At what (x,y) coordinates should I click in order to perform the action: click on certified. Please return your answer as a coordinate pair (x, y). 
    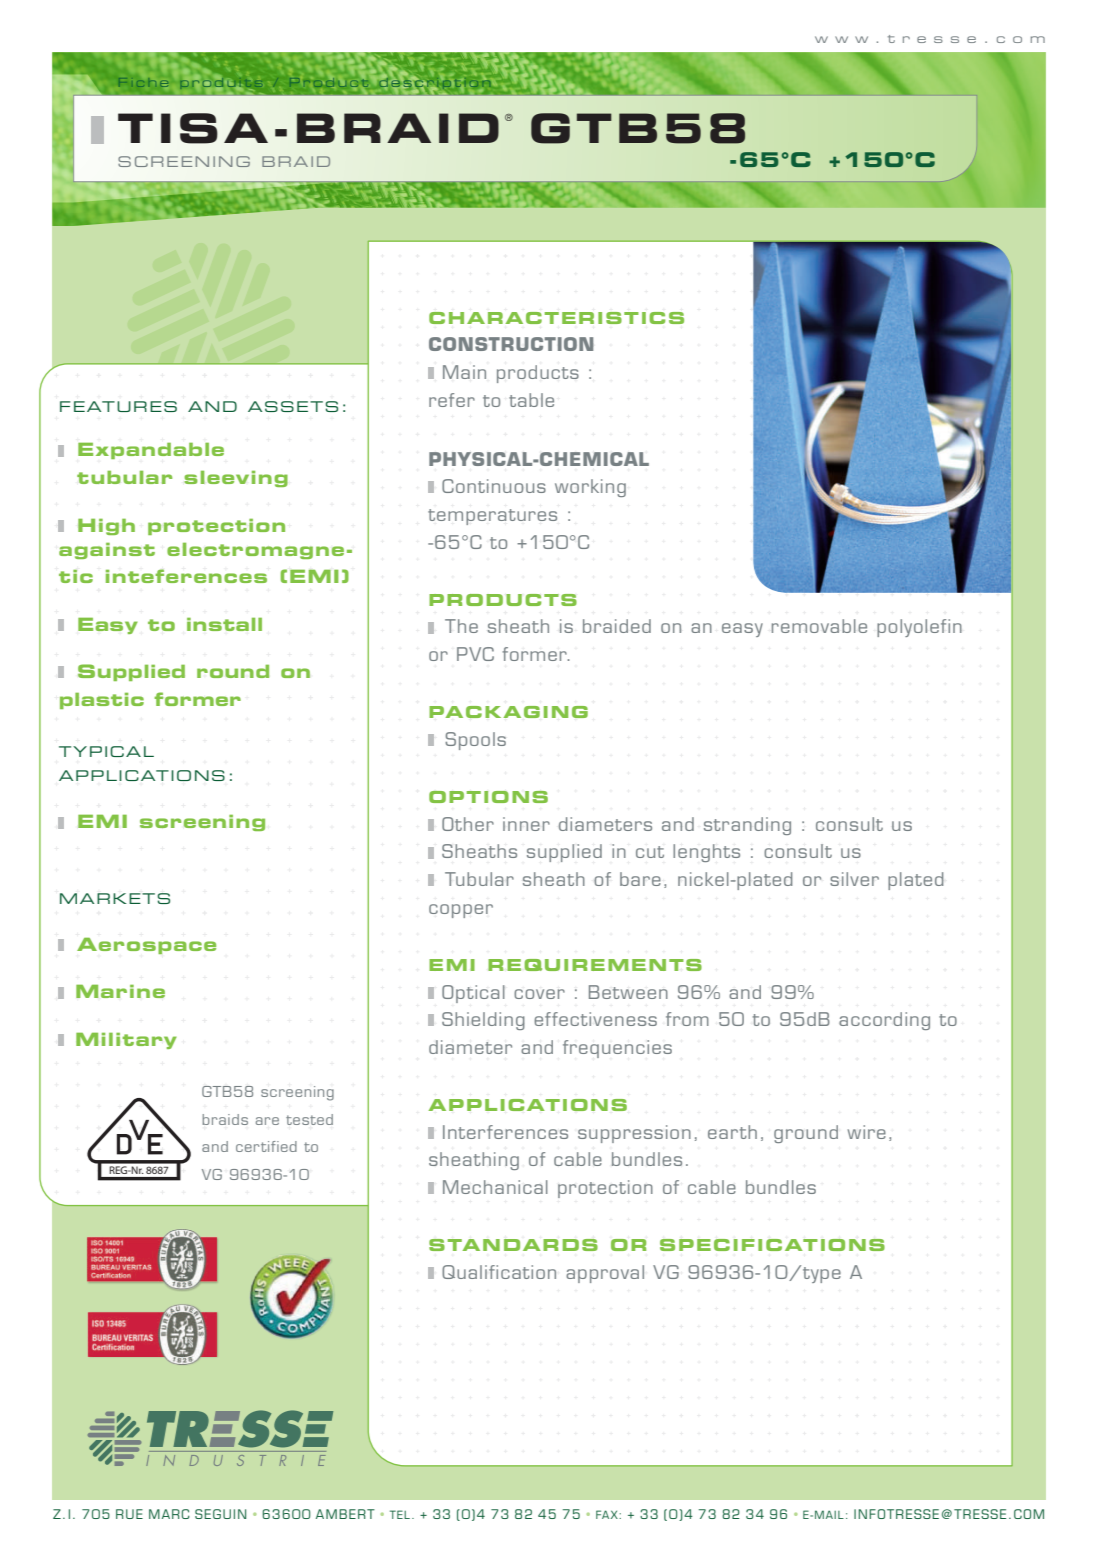
    Looking at the image, I should click on (266, 1146).
